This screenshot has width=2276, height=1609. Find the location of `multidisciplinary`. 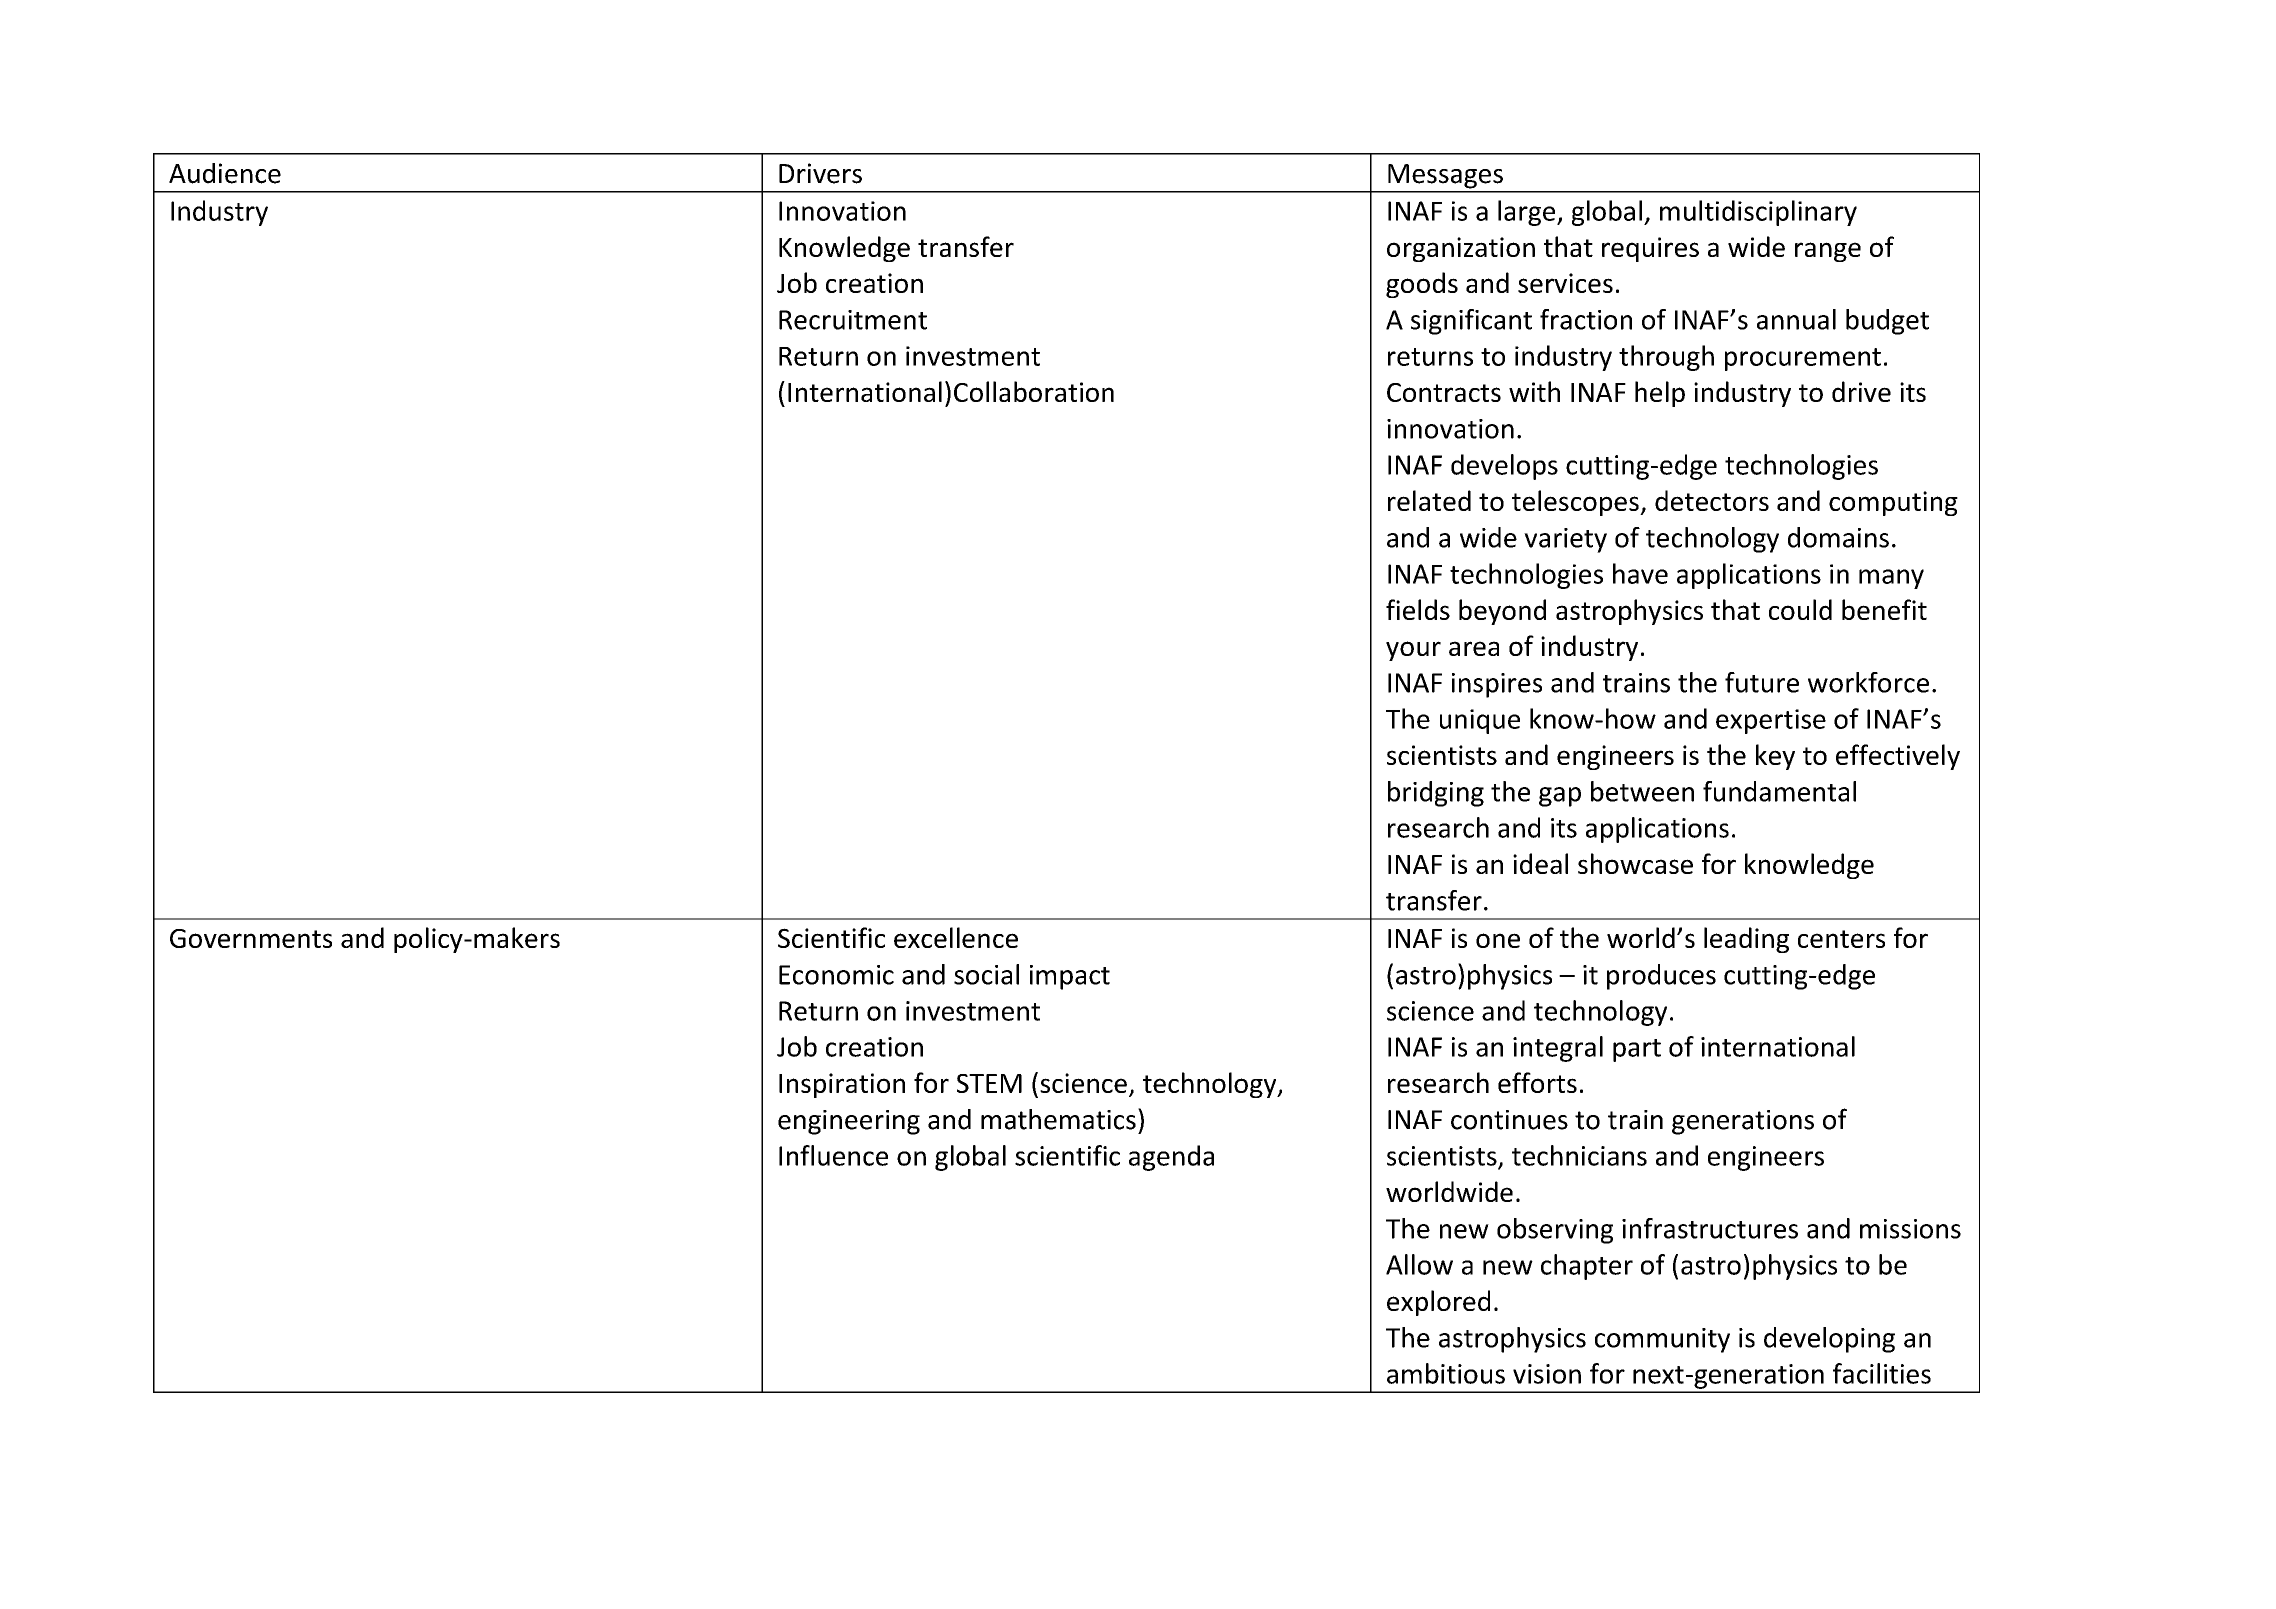

multidisciplinary is located at coordinates (1758, 213).
